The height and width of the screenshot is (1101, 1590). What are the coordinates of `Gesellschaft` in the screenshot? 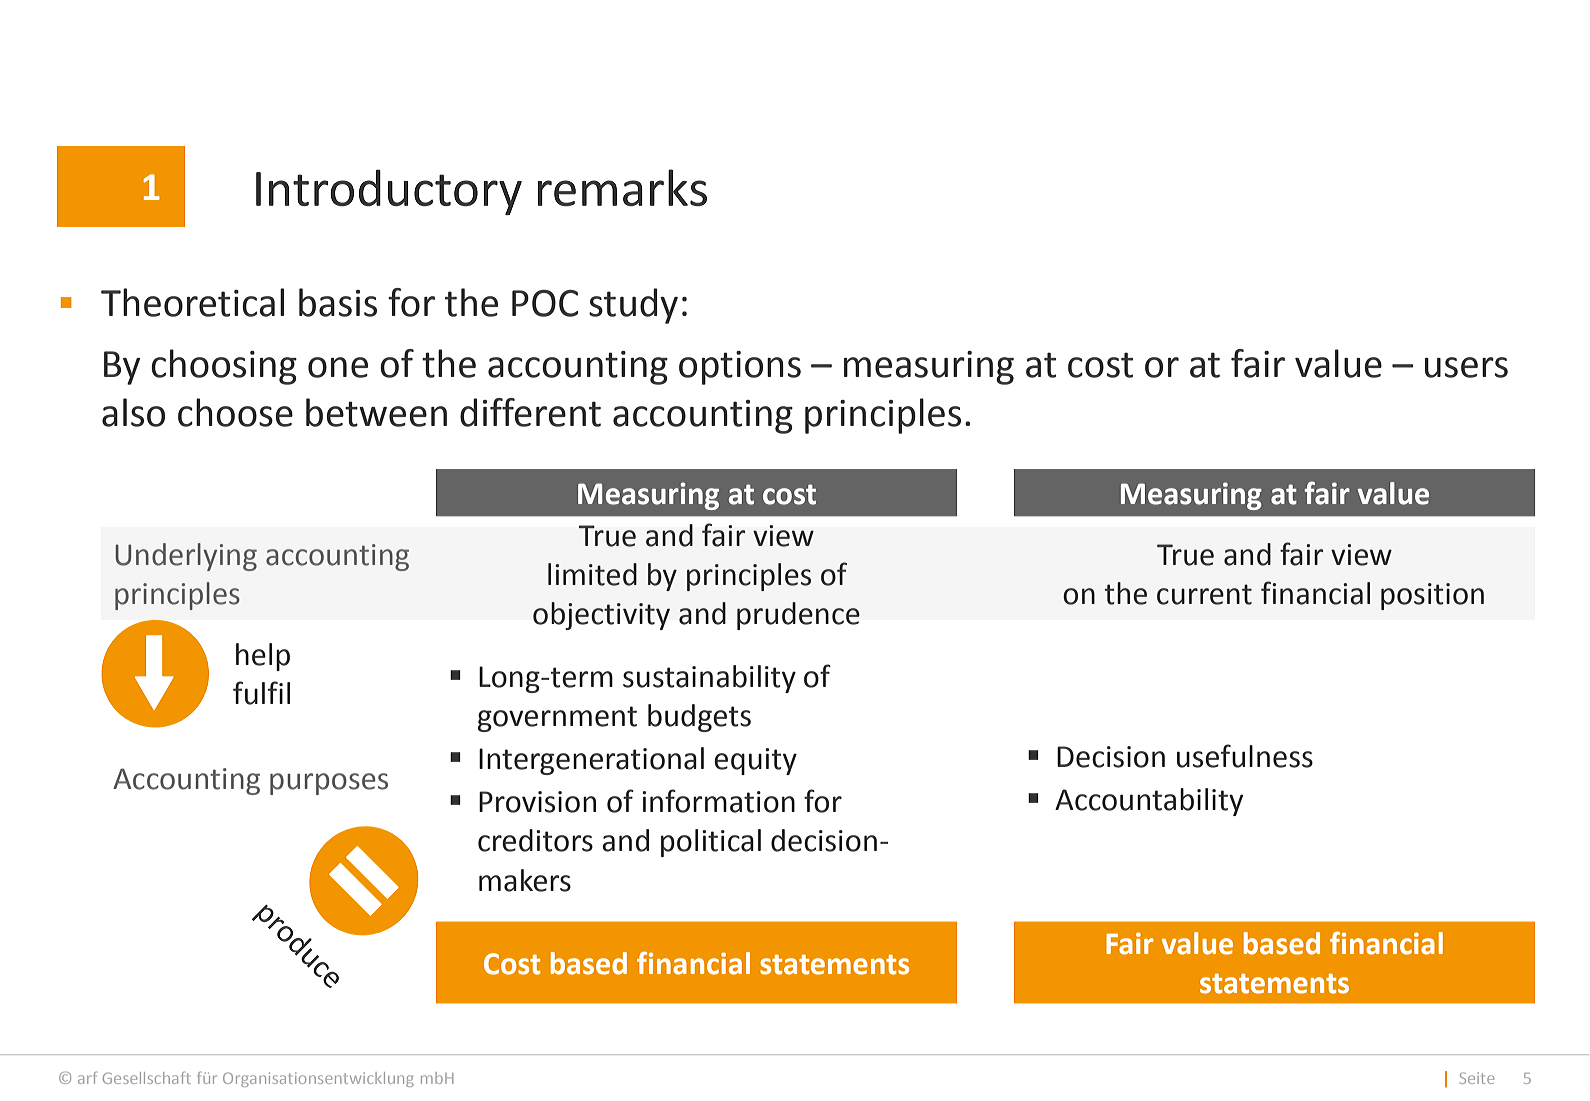 It's located at (147, 1078).
